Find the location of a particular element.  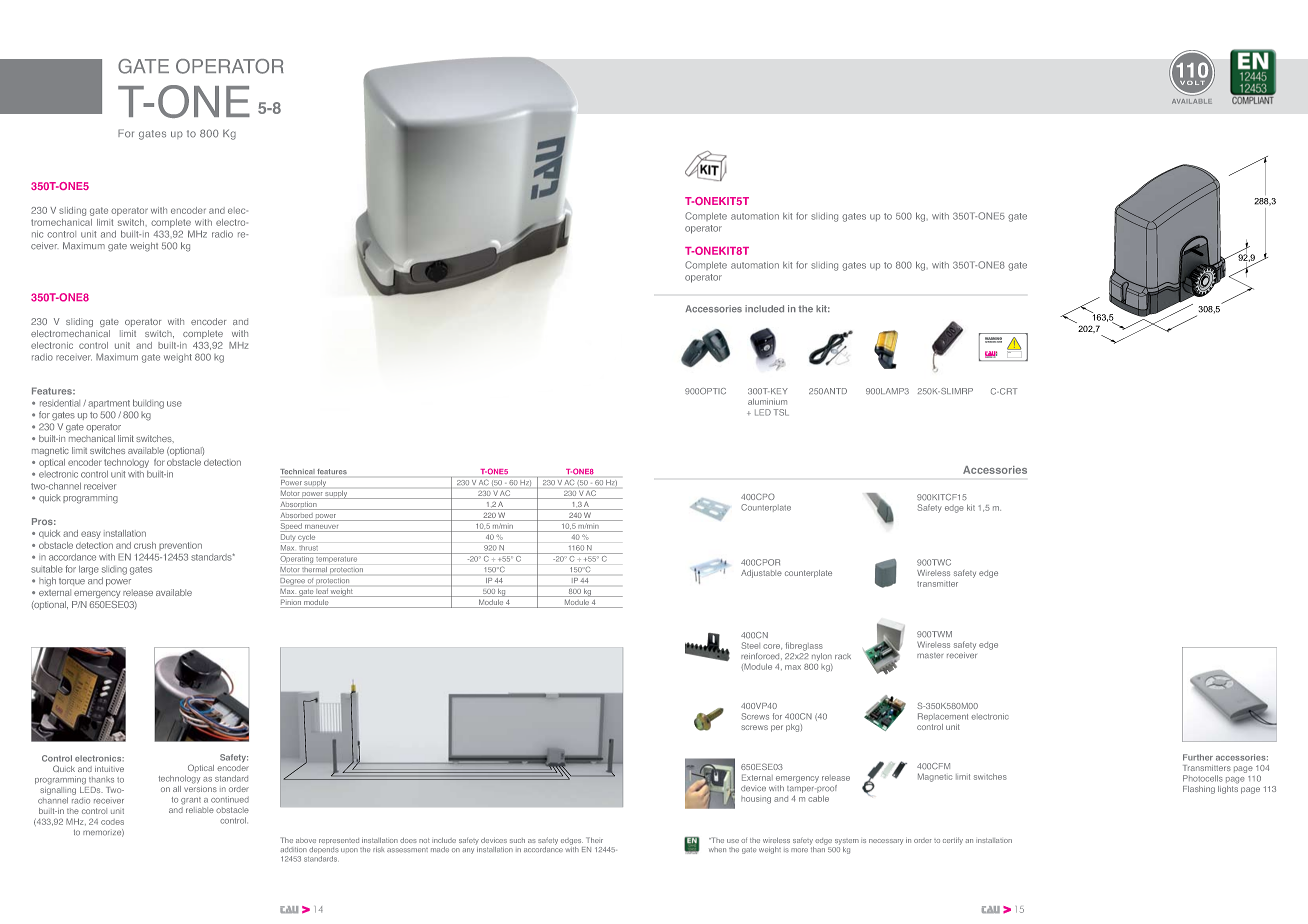

master is located at coordinates (930, 656).
